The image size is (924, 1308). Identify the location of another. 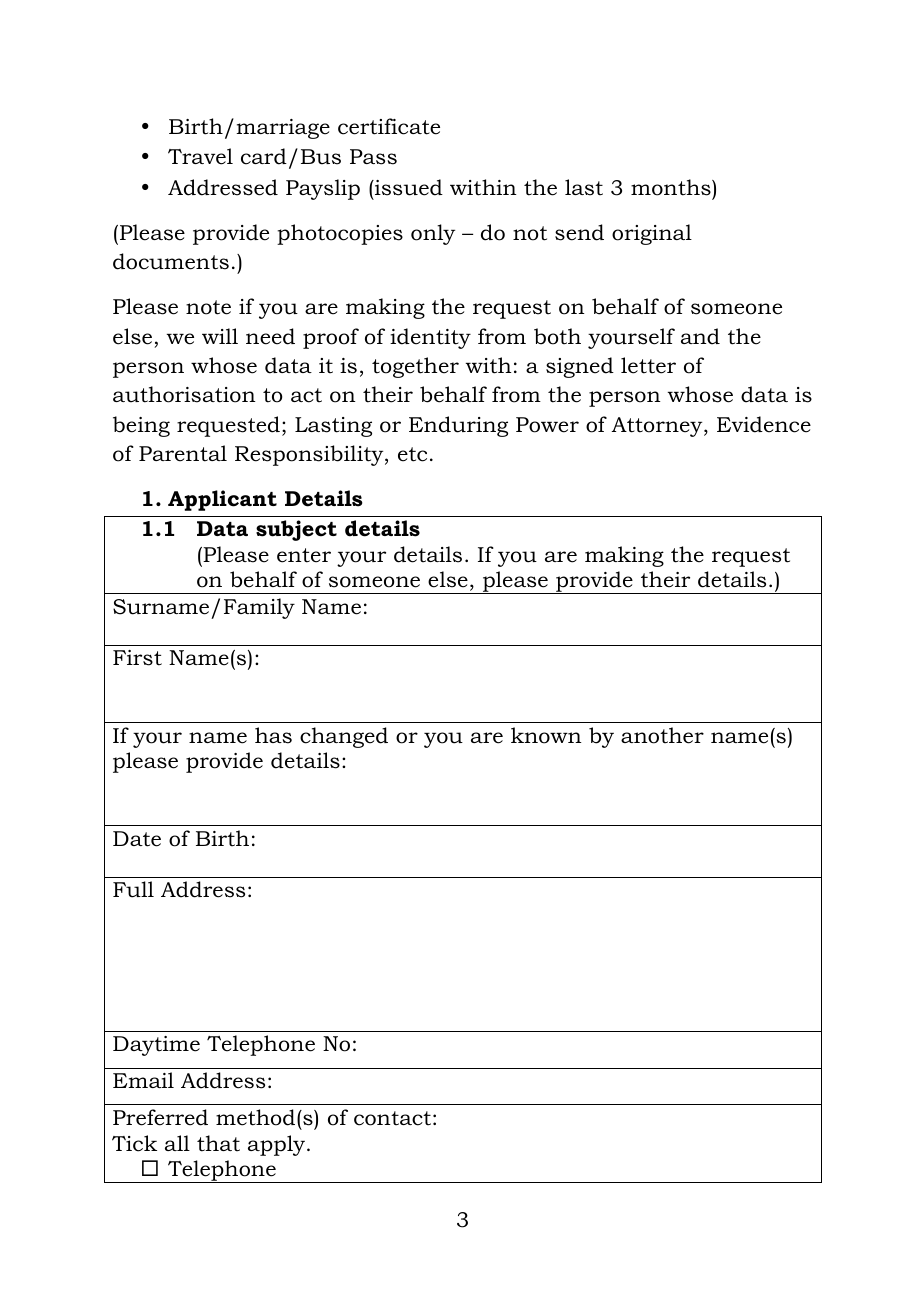
(662, 735).
